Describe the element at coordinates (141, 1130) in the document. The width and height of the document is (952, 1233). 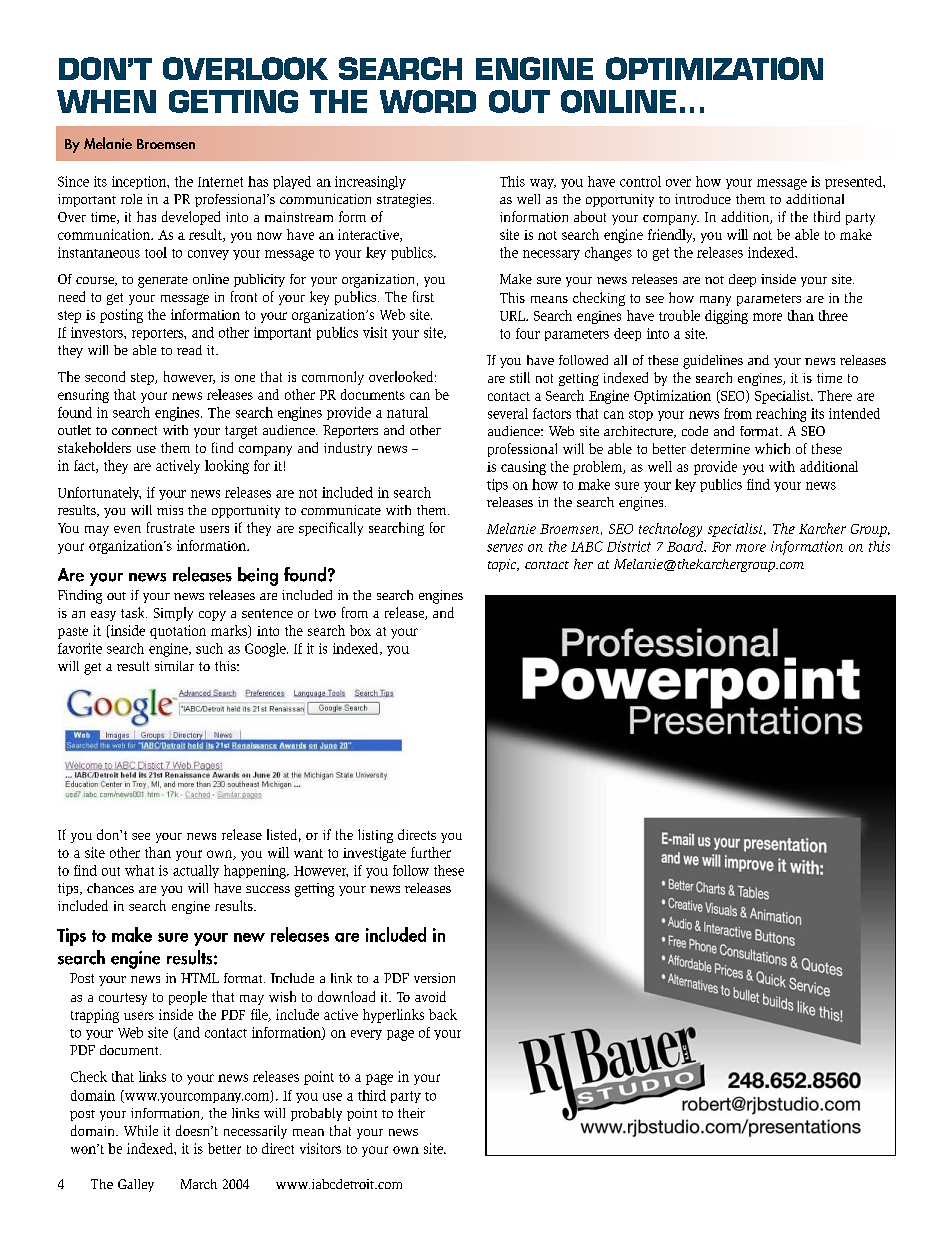
I see `While` at that location.
